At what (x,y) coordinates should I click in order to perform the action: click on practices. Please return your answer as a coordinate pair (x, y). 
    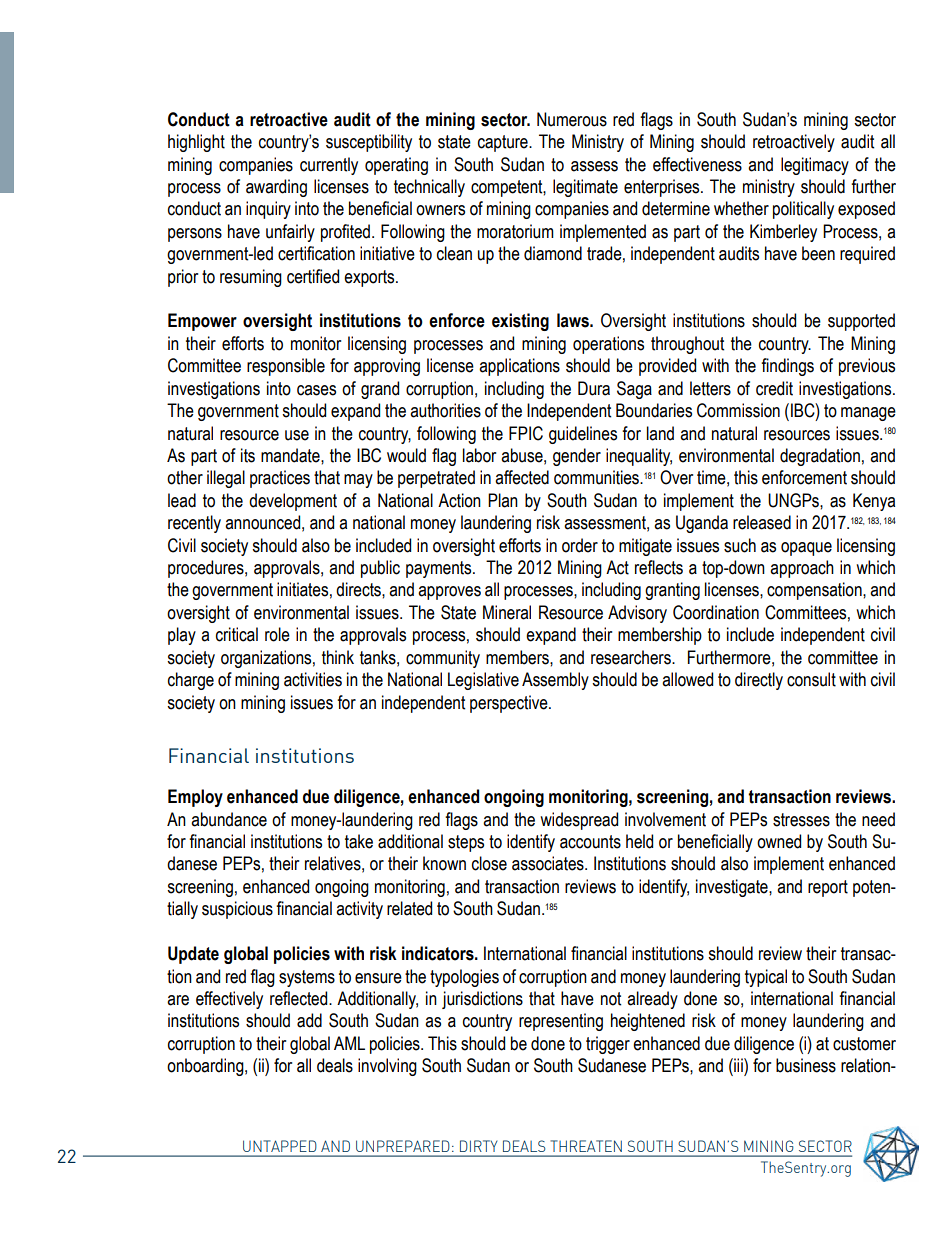
    Looking at the image, I should click on (280, 479).
